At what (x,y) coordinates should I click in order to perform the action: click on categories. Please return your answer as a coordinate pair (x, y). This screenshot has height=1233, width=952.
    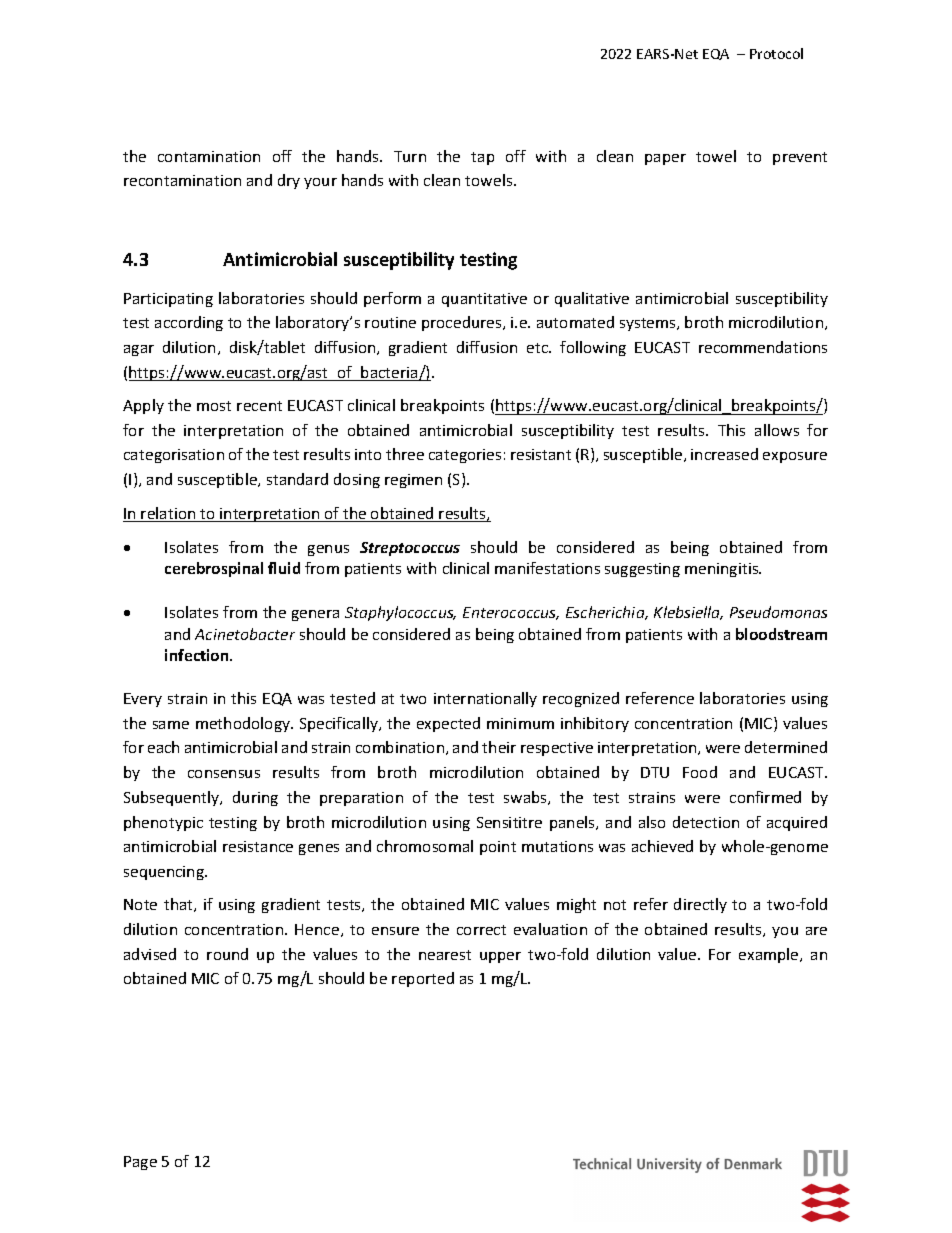
    Looking at the image, I should click on (465, 456).
